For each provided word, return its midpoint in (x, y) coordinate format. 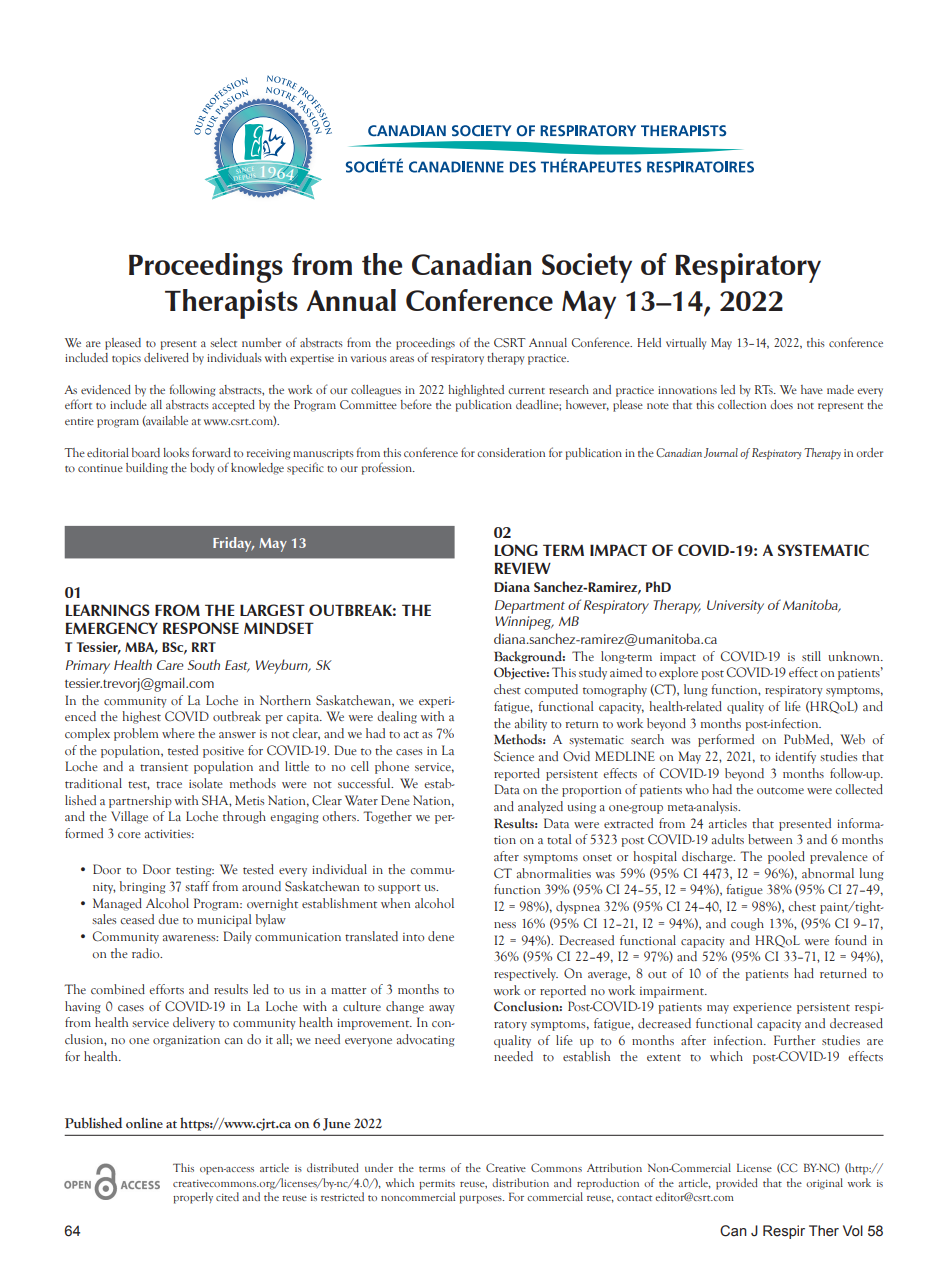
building (147, 469)
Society (587, 268)
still (811, 656)
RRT (204, 647)
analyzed (540, 807)
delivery (194, 1023)
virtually (686, 344)
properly (193, 1198)
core (129, 835)
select (223, 342)
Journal (721, 453)
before (416, 404)
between (770, 839)
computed (551, 690)
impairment (673, 992)
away (442, 1009)
